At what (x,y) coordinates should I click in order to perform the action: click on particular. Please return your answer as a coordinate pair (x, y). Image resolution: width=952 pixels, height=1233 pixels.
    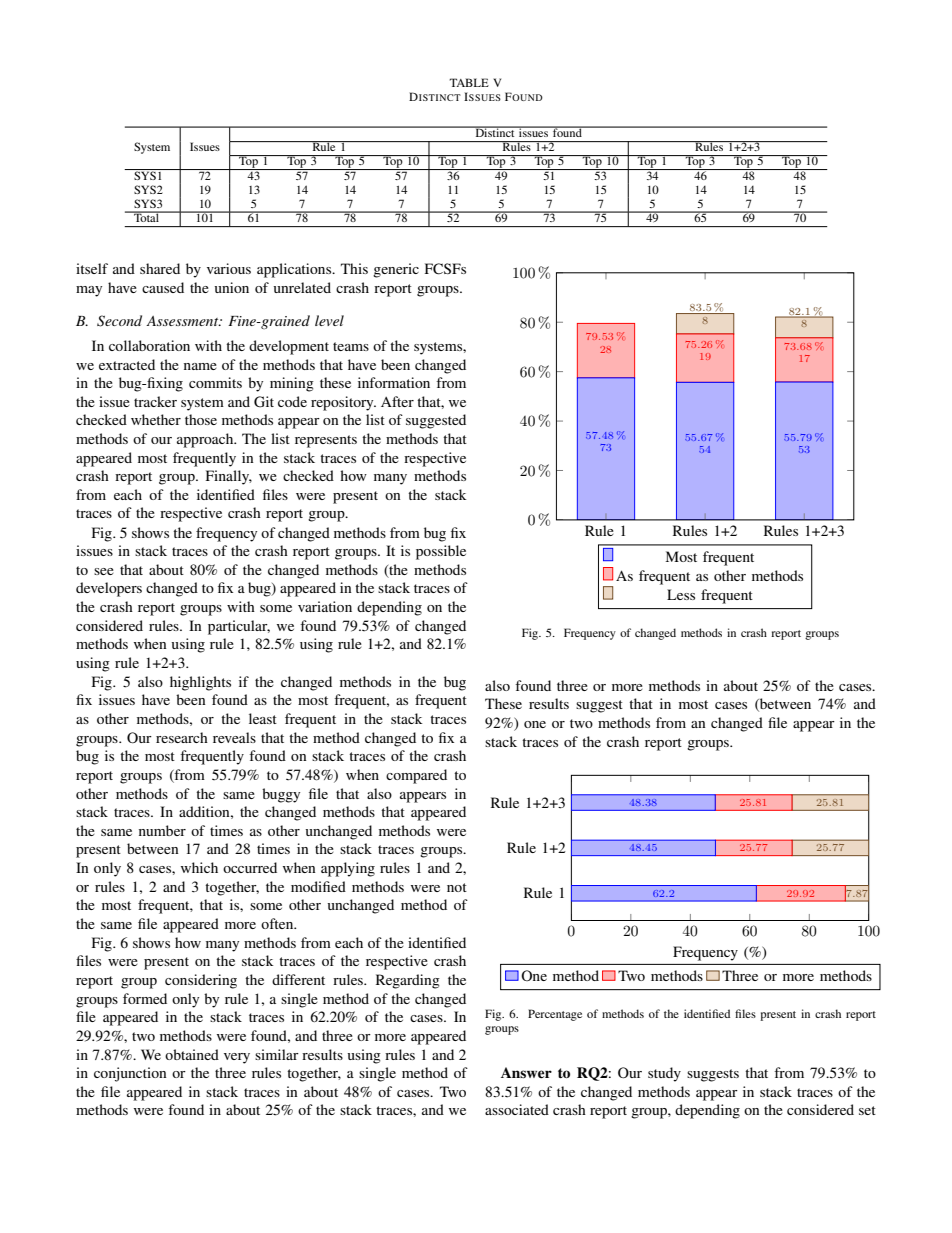
    Looking at the image, I should click on (239, 627).
